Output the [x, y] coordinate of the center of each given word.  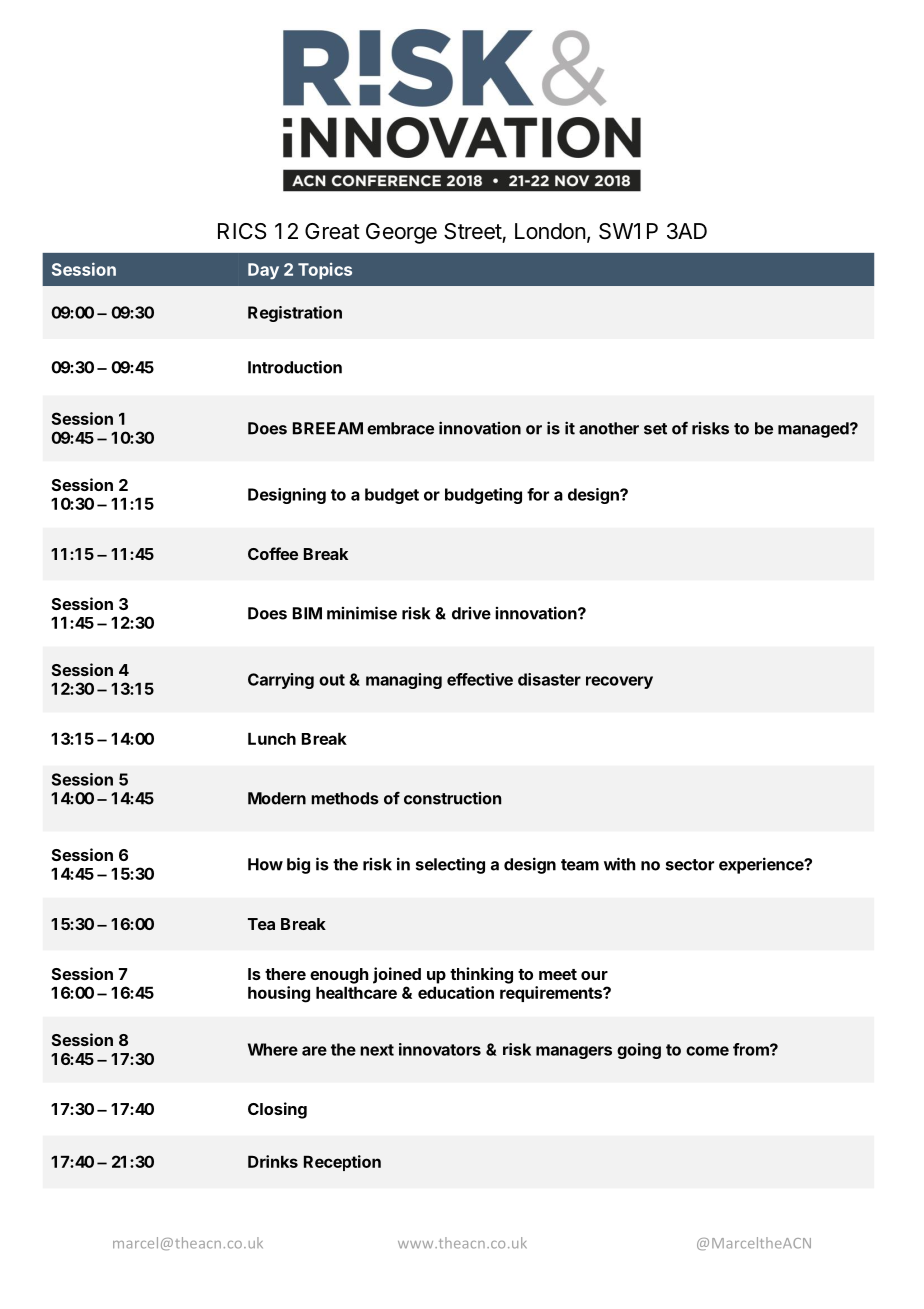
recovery [619, 682]
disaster [549, 679]
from [752, 1049]
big [298, 865]
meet [558, 974]
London [550, 231]
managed [814, 430]
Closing [277, 1110]
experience [762, 865]
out [332, 680]
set [655, 429]
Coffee [273, 553]
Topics [325, 271]
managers [574, 1052]
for [538, 494]
